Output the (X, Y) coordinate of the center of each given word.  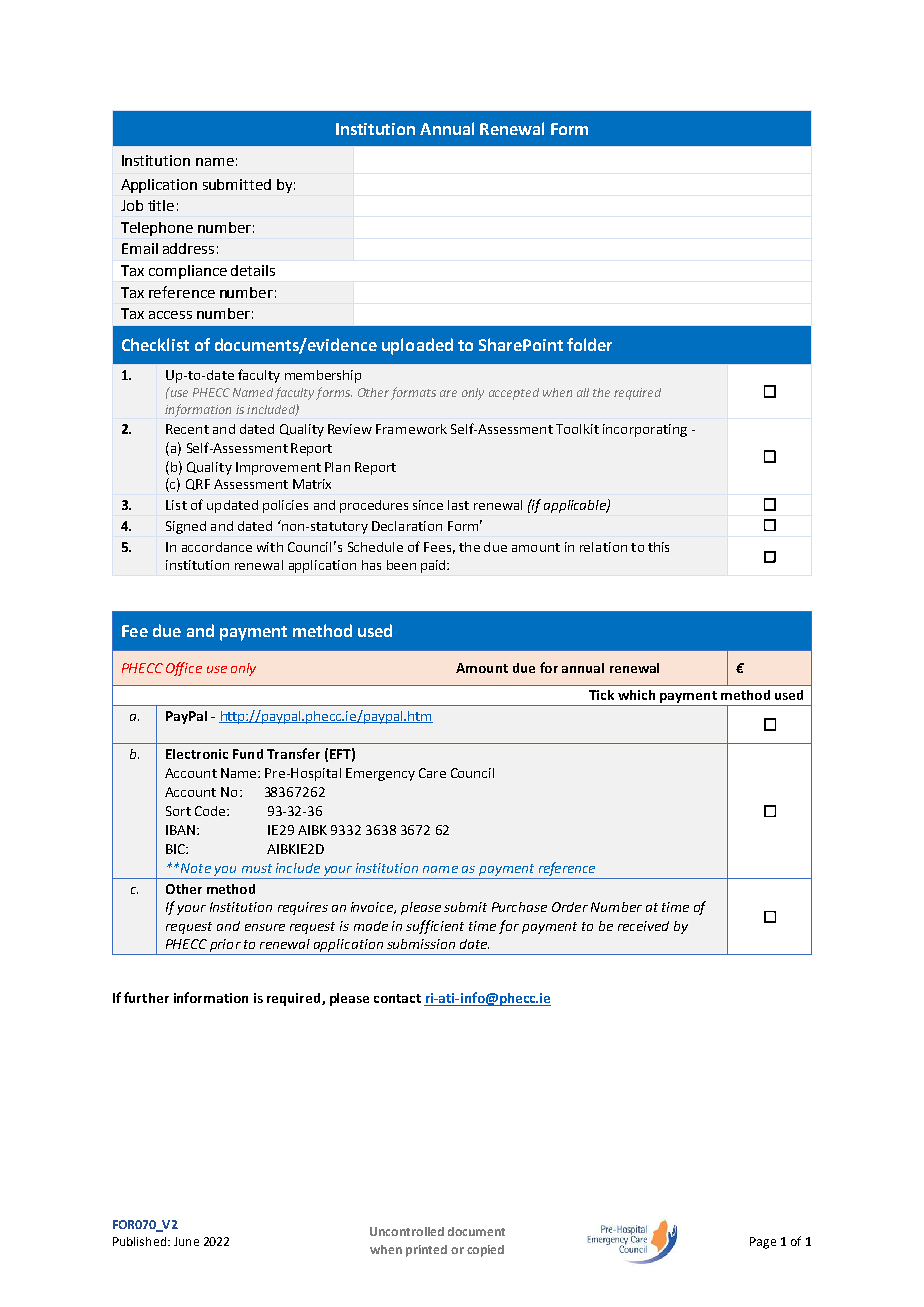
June (186, 1241)
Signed (186, 527)
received (643, 926)
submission (421, 944)
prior (225, 947)
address (188, 248)
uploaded (417, 346)
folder (589, 344)
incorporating (645, 430)
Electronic (197, 754)
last (458, 505)
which (636, 695)
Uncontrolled (407, 1231)
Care (432, 773)
